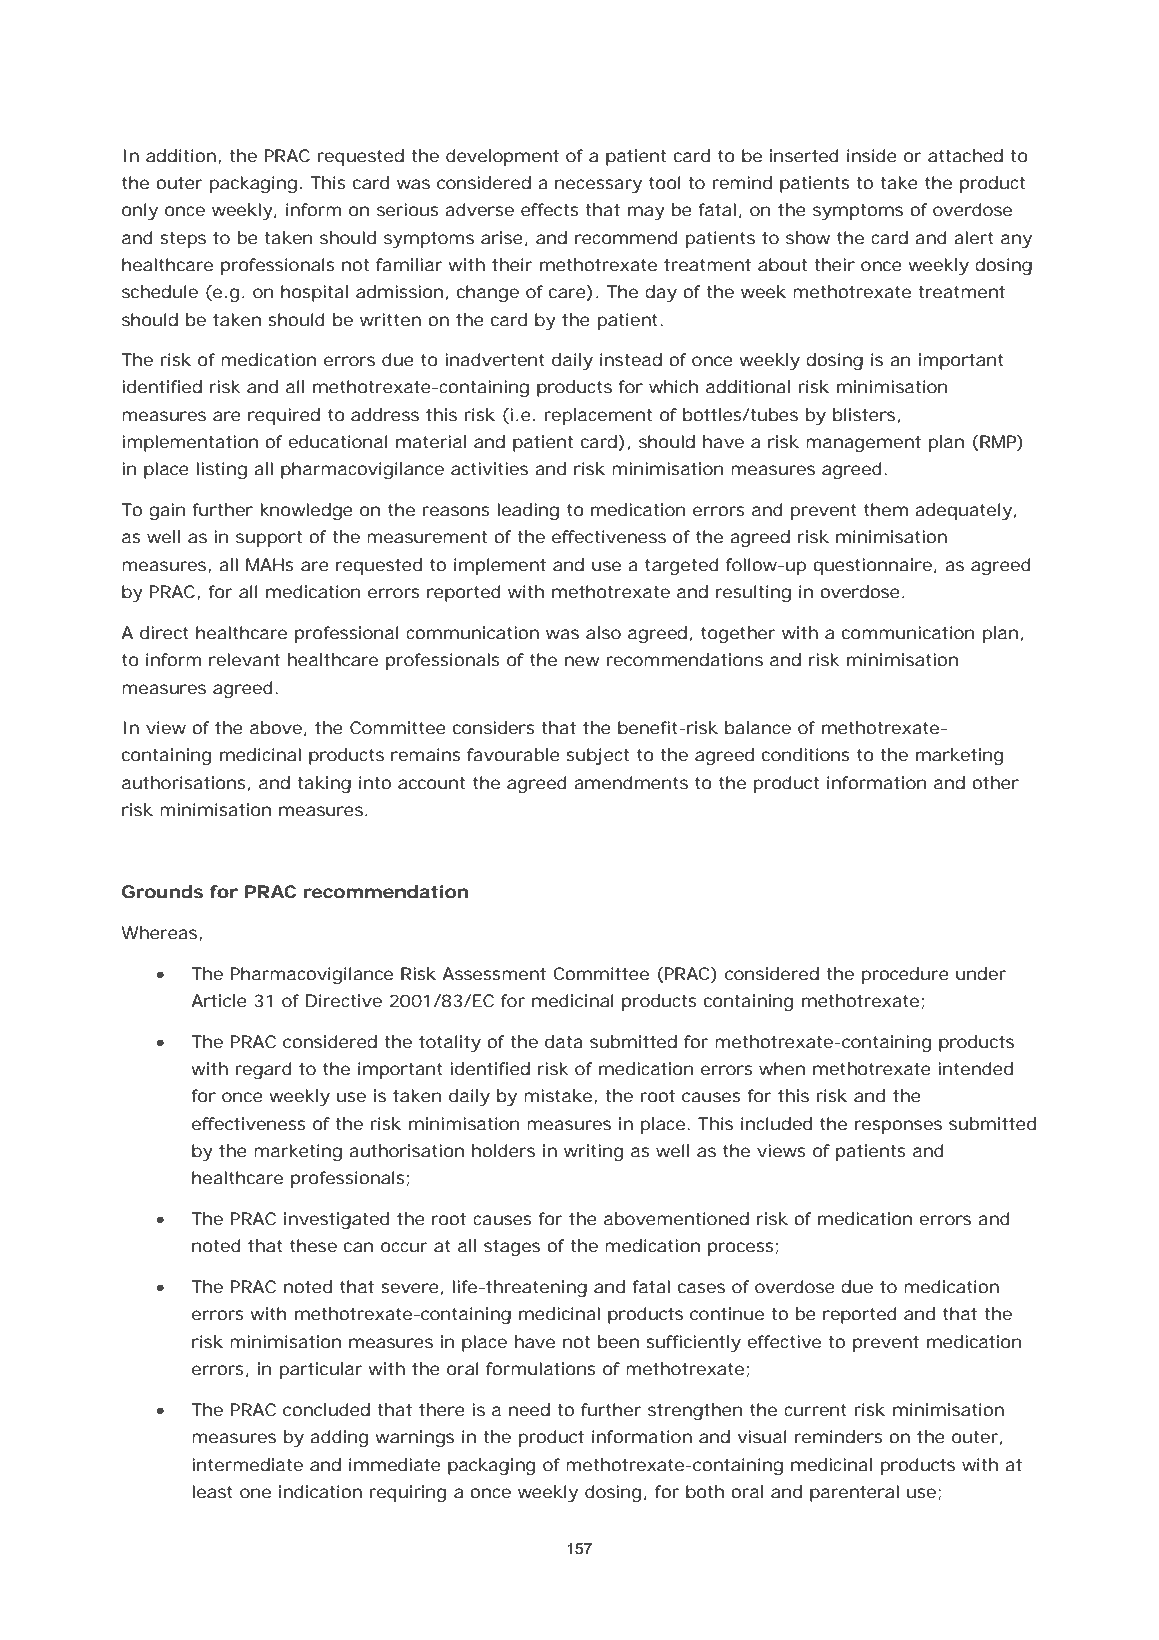 The height and width of the document is (1640, 1159). What do you see at coordinates (219, 1000) in the document?
I see `Article` at bounding box center [219, 1000].
